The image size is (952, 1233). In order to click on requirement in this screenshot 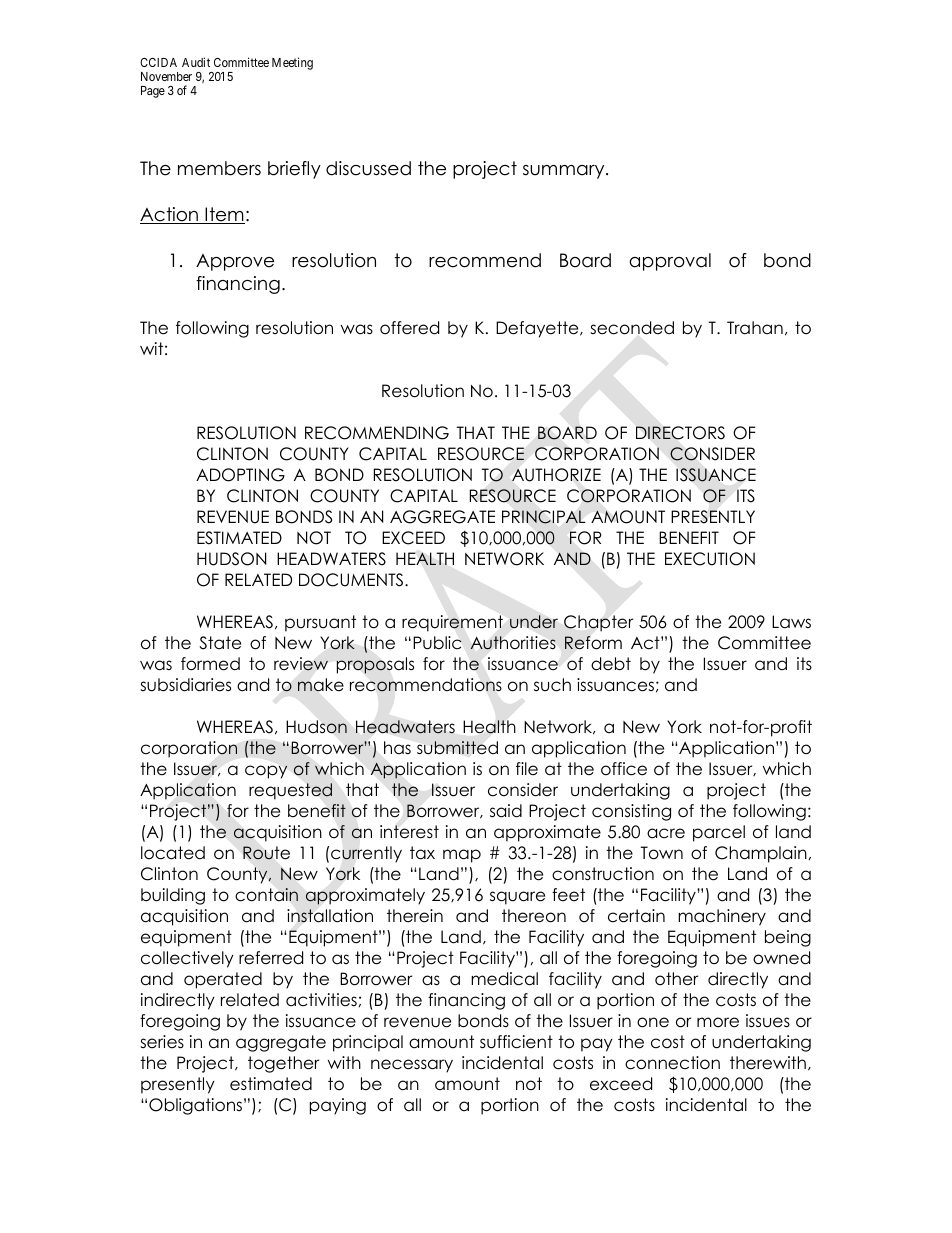, I will do `click(452, 623)`.
